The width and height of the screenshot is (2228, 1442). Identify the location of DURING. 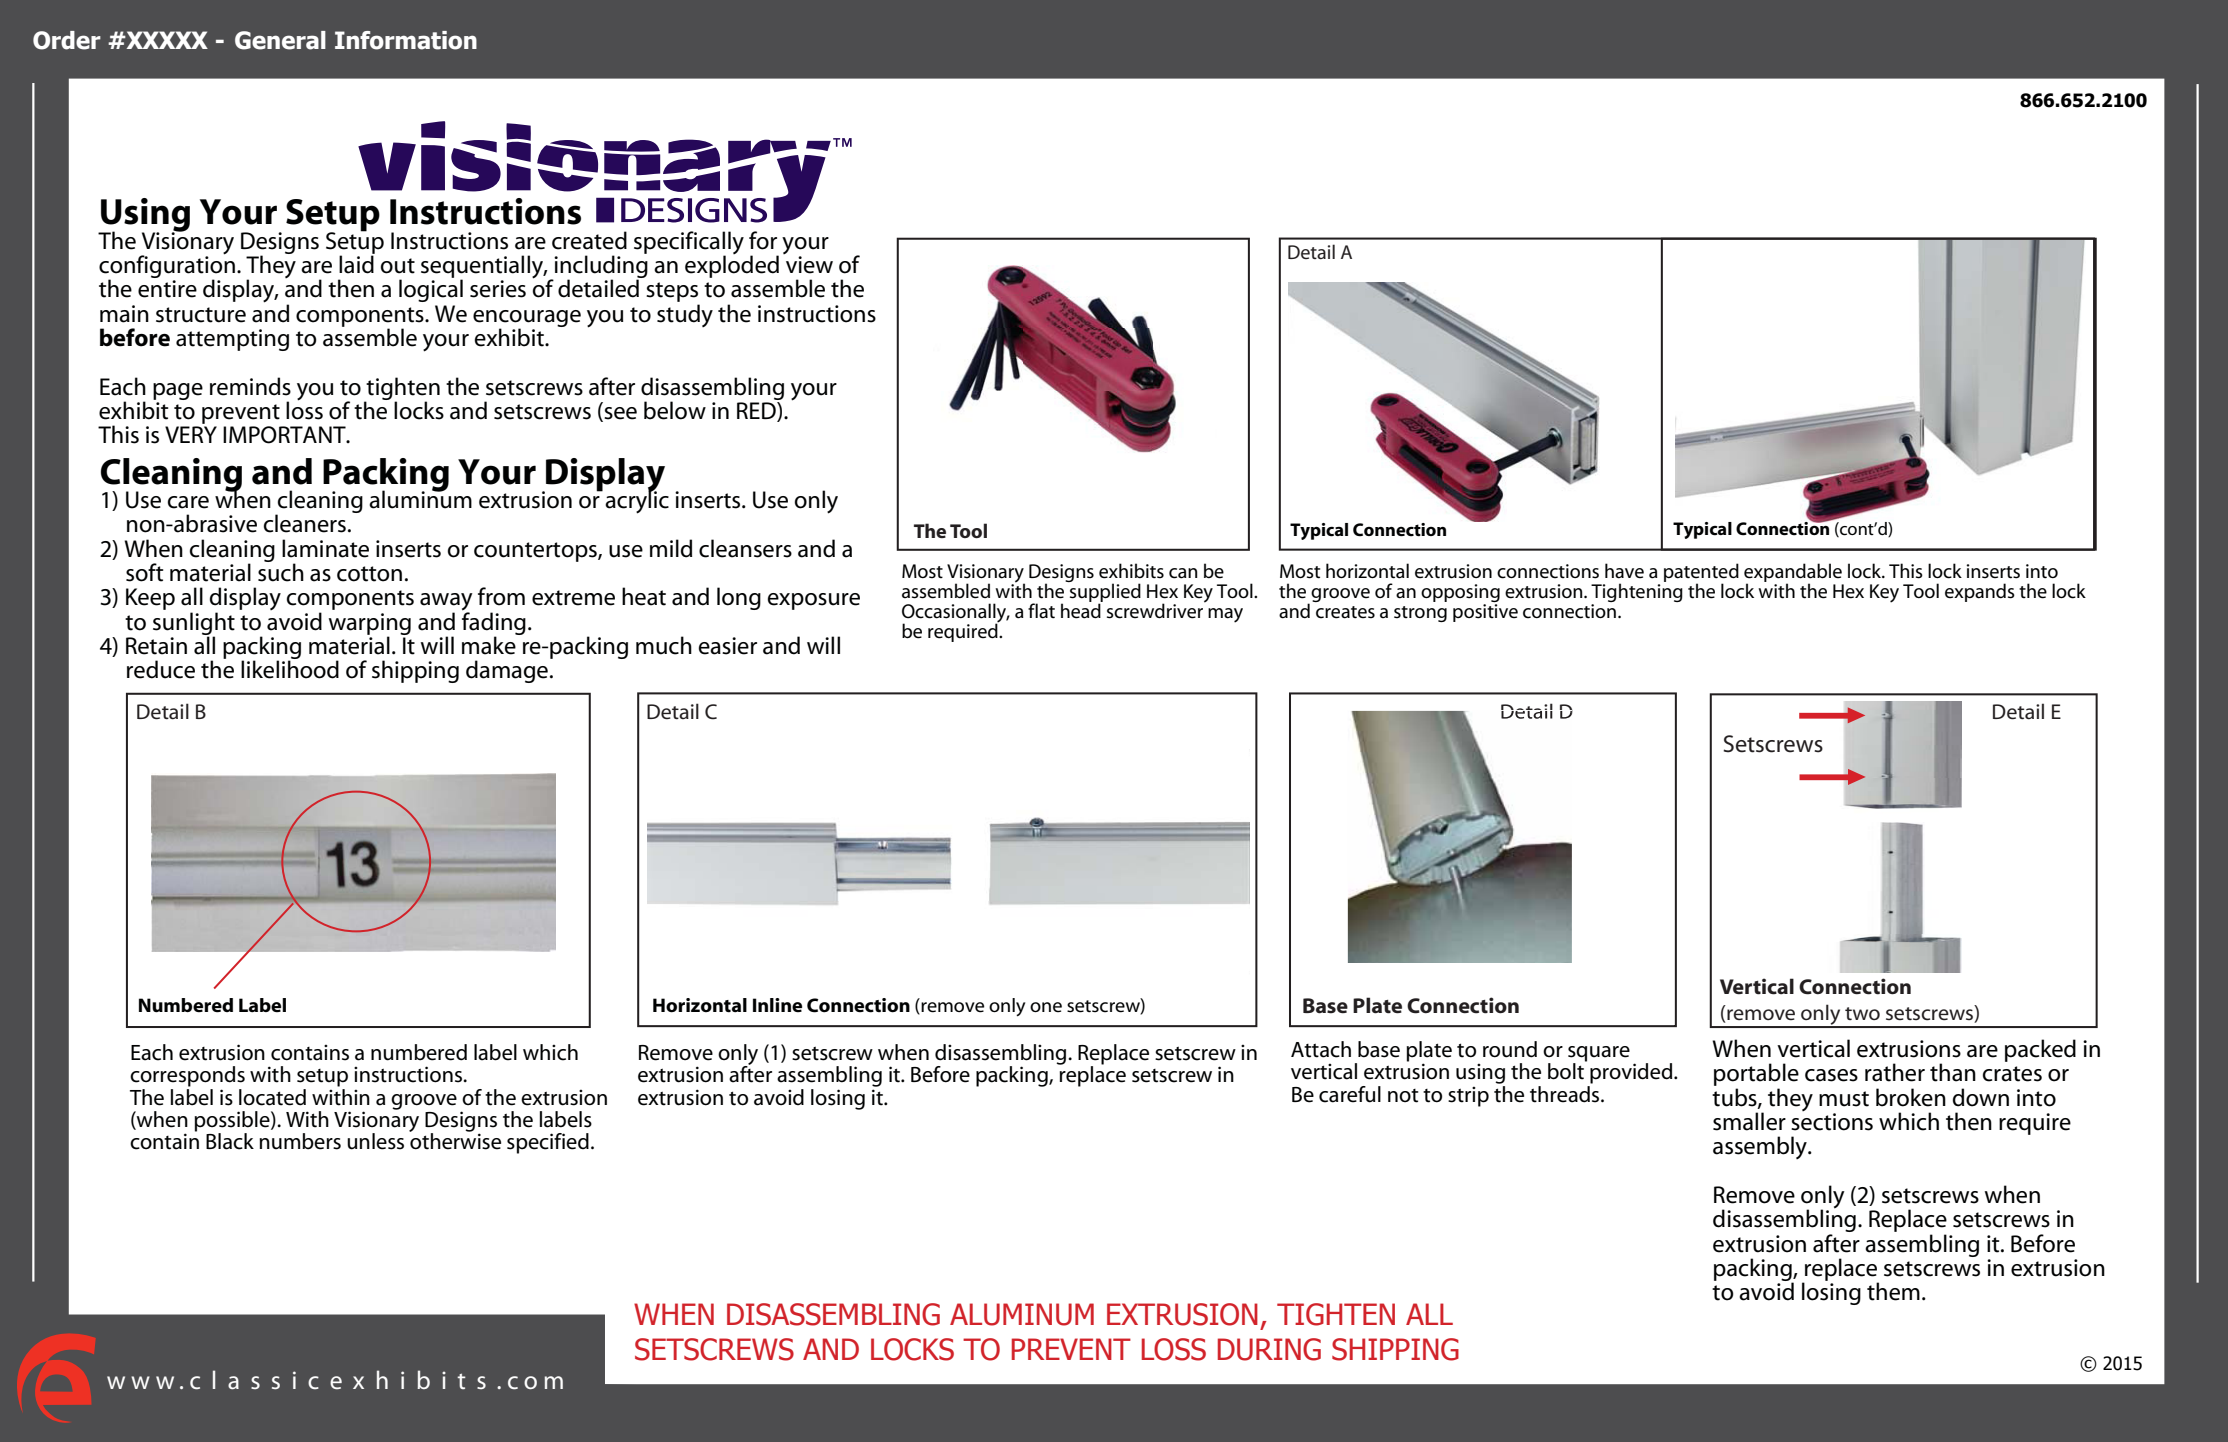
(1269, 1349).
